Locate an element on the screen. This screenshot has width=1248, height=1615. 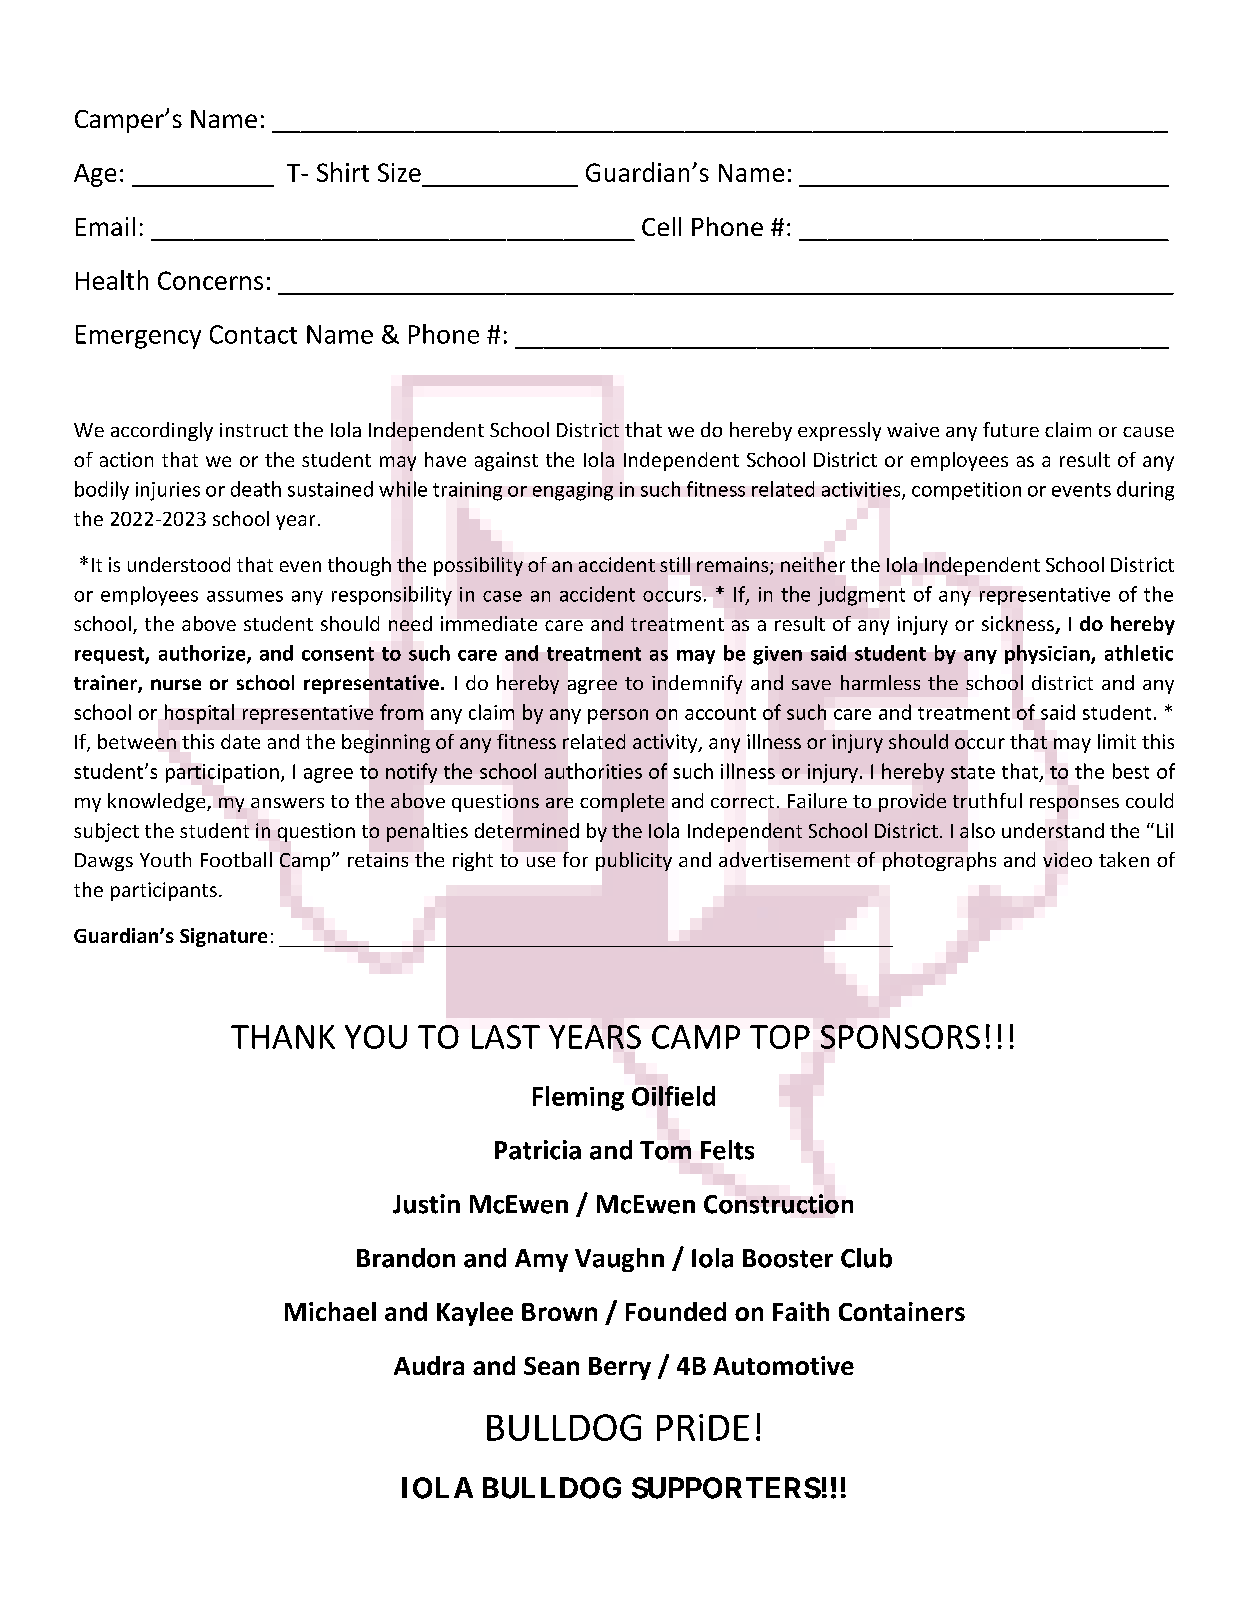
state is located at coordinates (973, 772).
